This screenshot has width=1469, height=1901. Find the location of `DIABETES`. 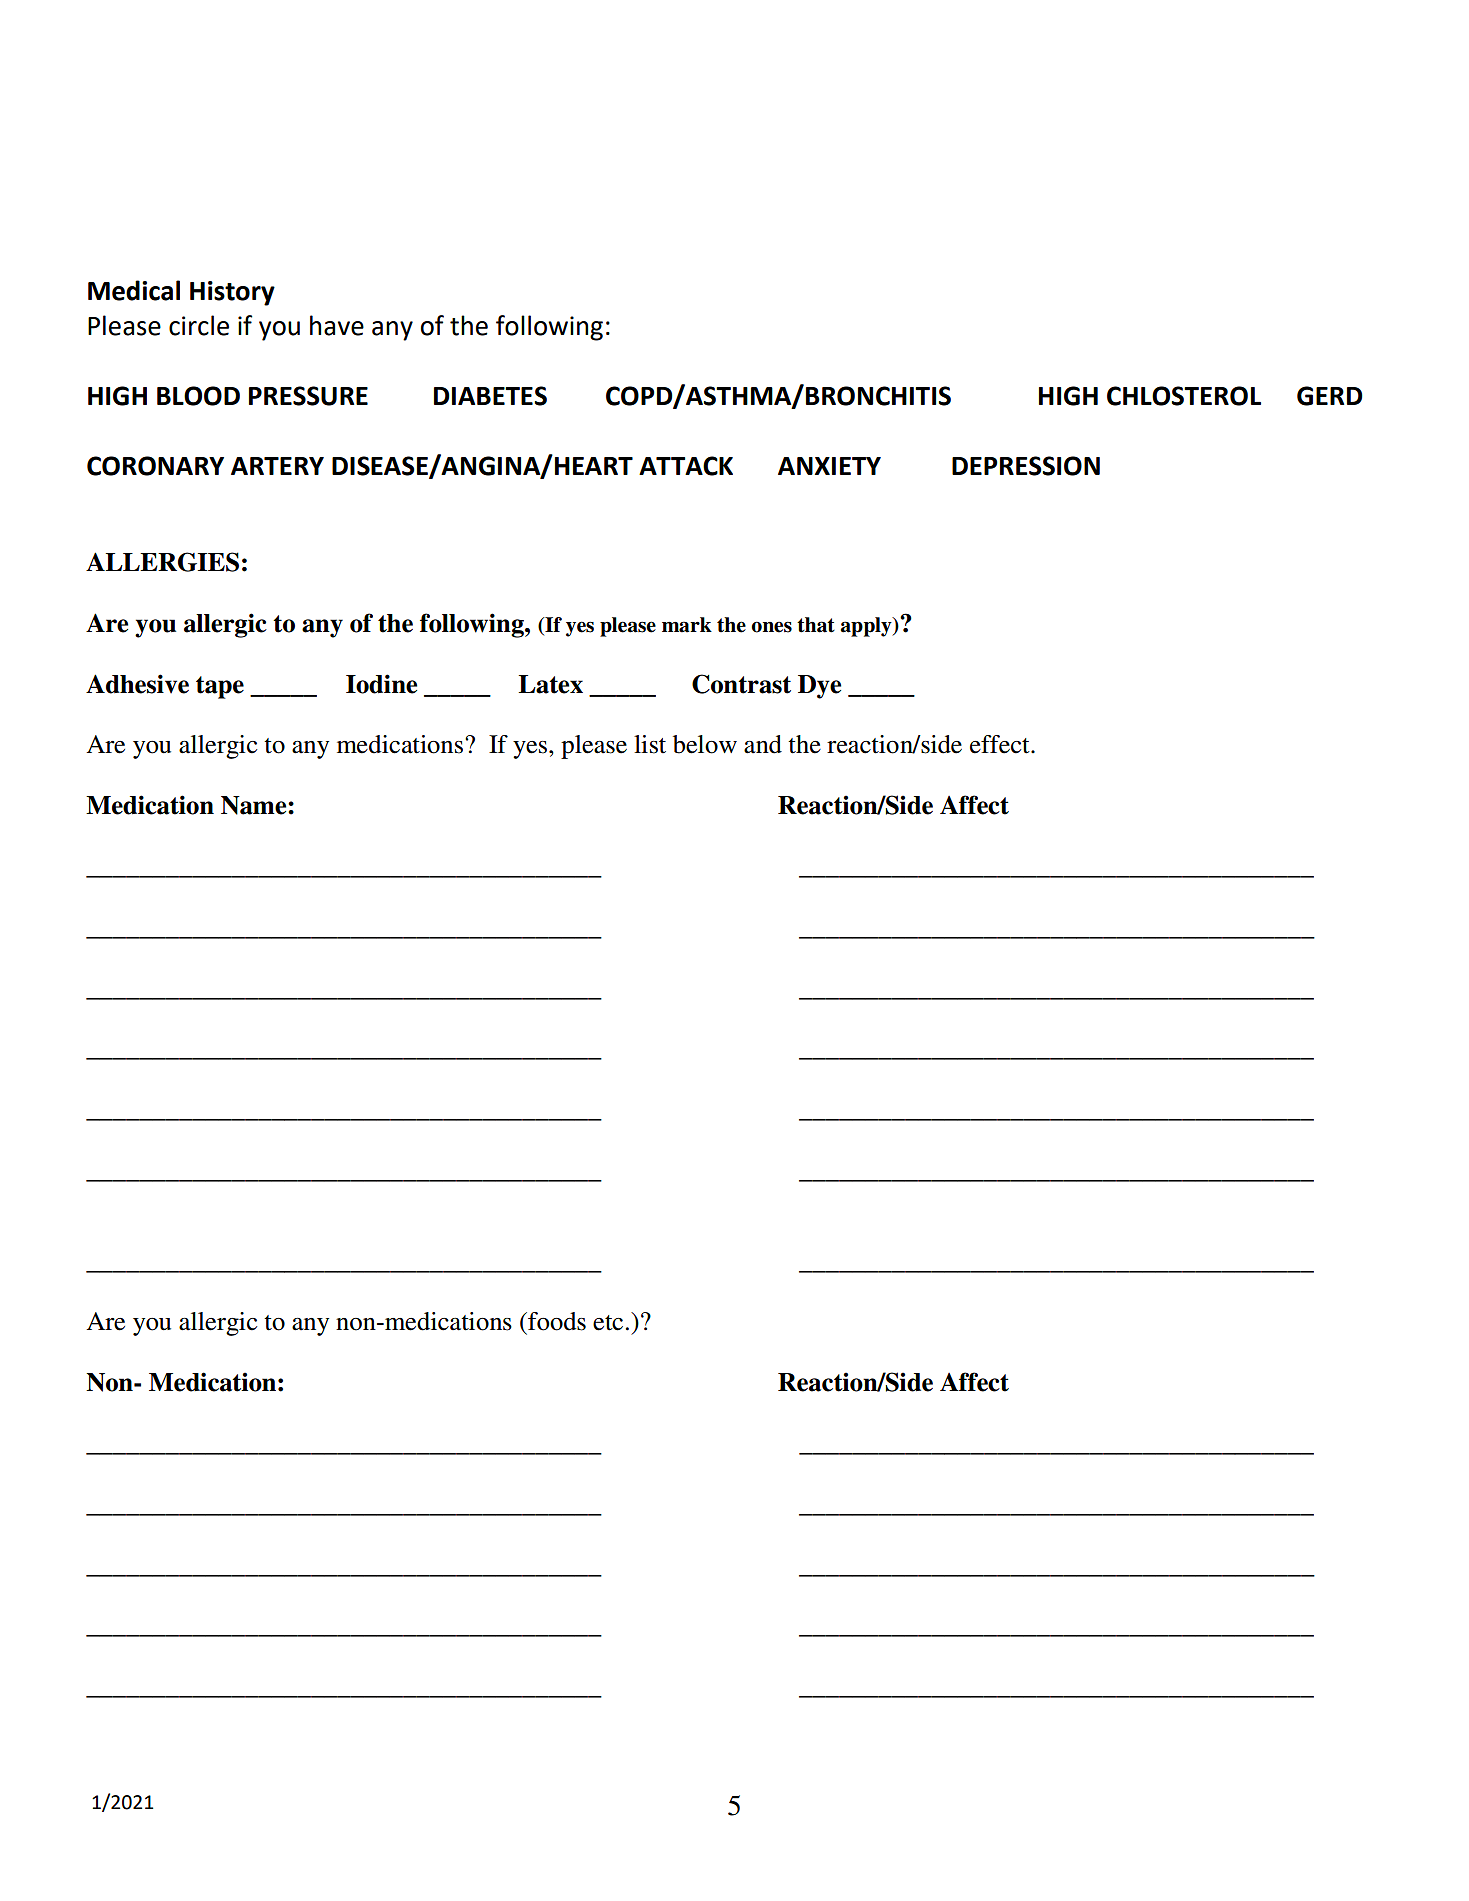

DIABETES is located at coordinates (490, 396).
